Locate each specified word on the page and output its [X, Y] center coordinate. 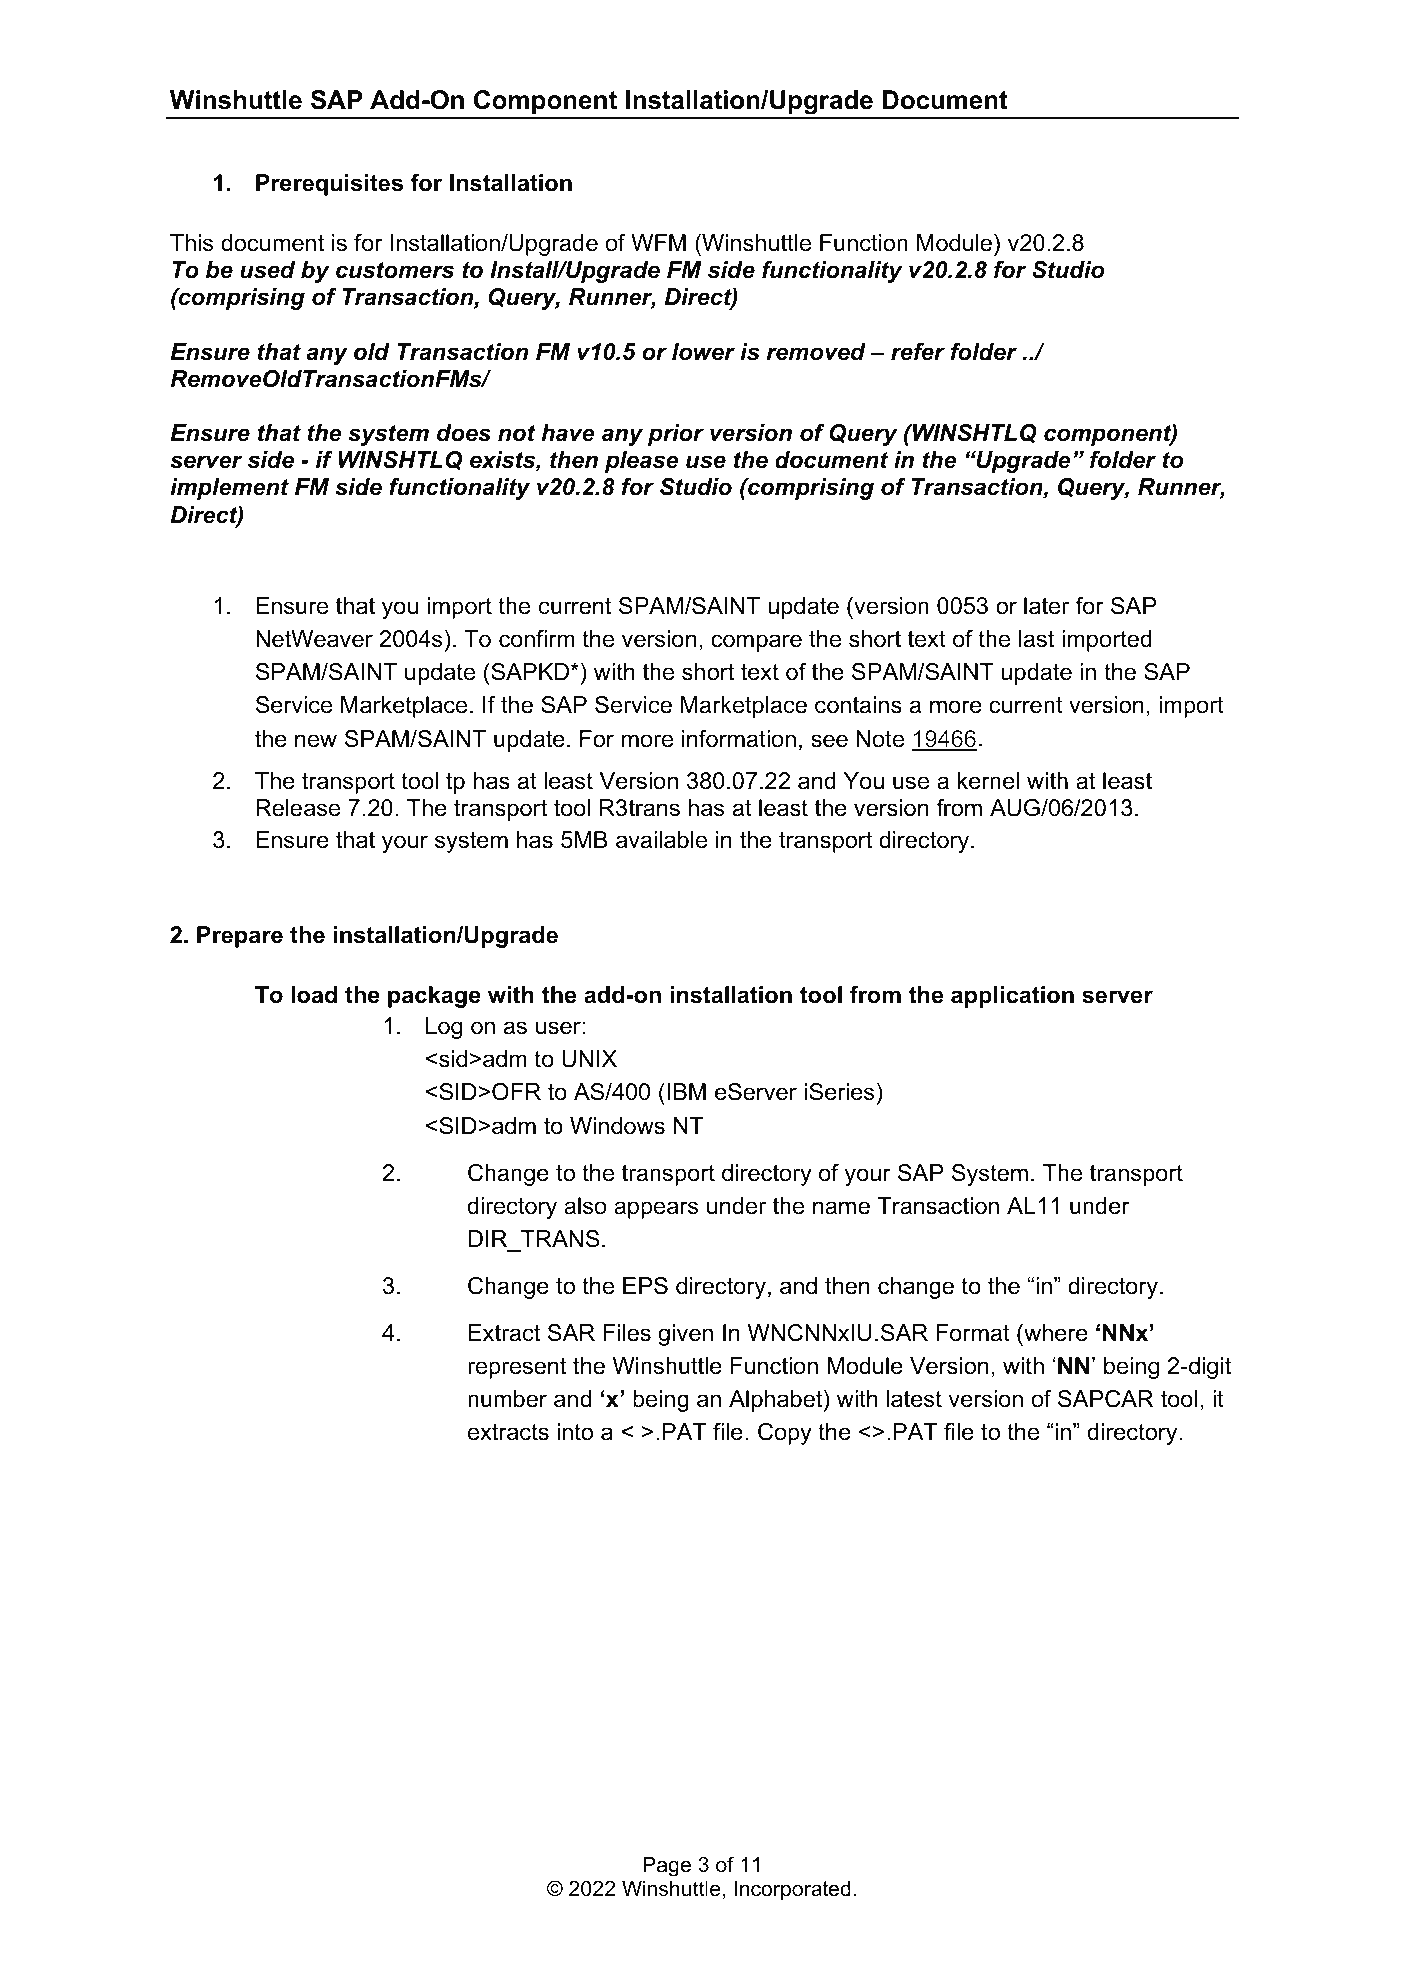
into [575, 1432]
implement [229, 489]
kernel [988, 781]
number [507, 1399]
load [314, 995]
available [661, 840]
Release [298, 808]
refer [918, 352]
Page [667, 1866]
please [642, 462]
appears [656, 1210]
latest [914, 1399]
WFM [658, 242]
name [841, 1208]
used [267, 270]
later [1046, 606]
